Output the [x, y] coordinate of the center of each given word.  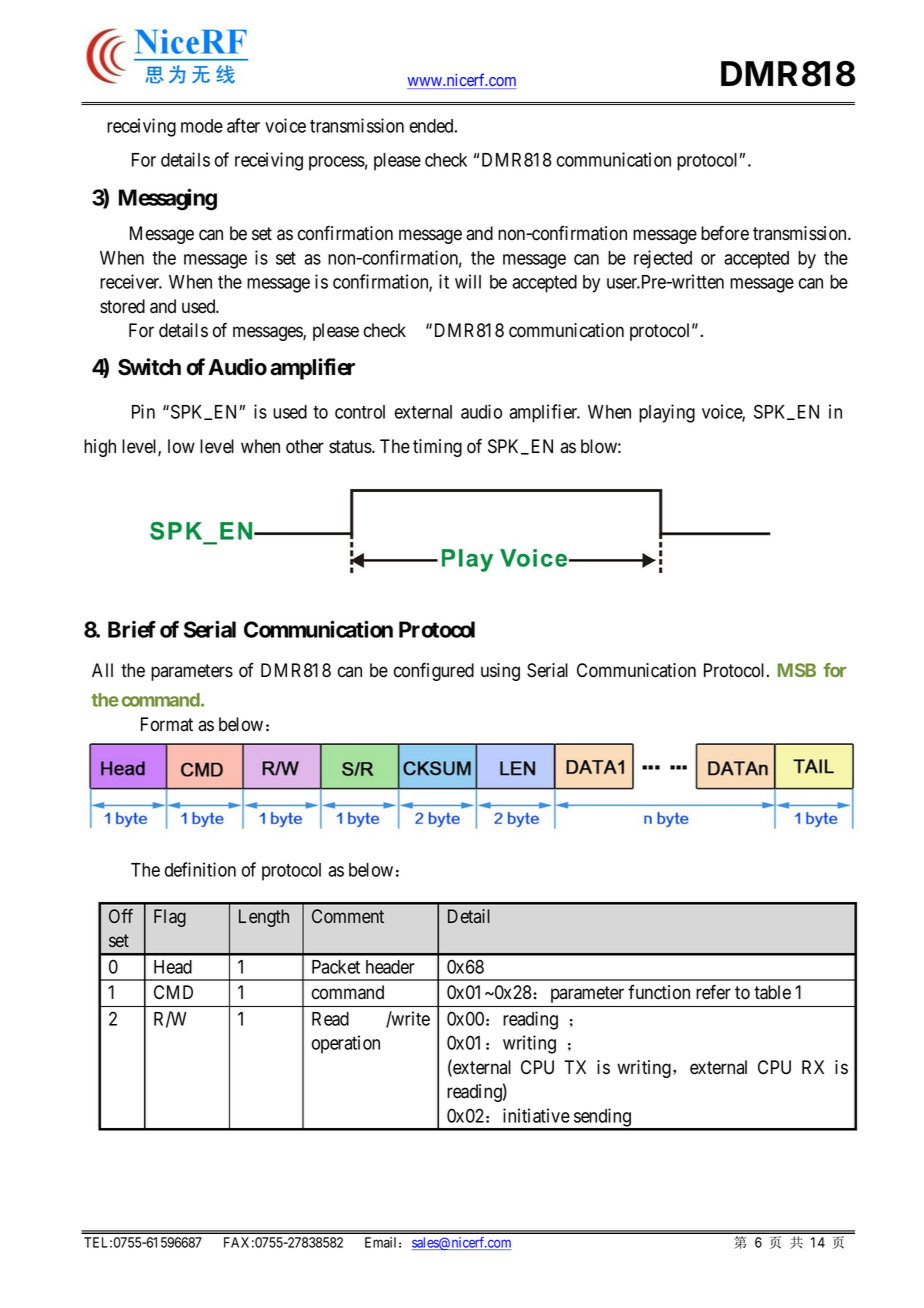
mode [202, 126]
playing [667, 413]
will [468, 281]
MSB [797, 670]
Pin [143, 411]
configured [434, 671]
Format [167, 724]
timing [437, 448]
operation [346, 1044]
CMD [173, 992]
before [725, 233]
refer [713, 992]
